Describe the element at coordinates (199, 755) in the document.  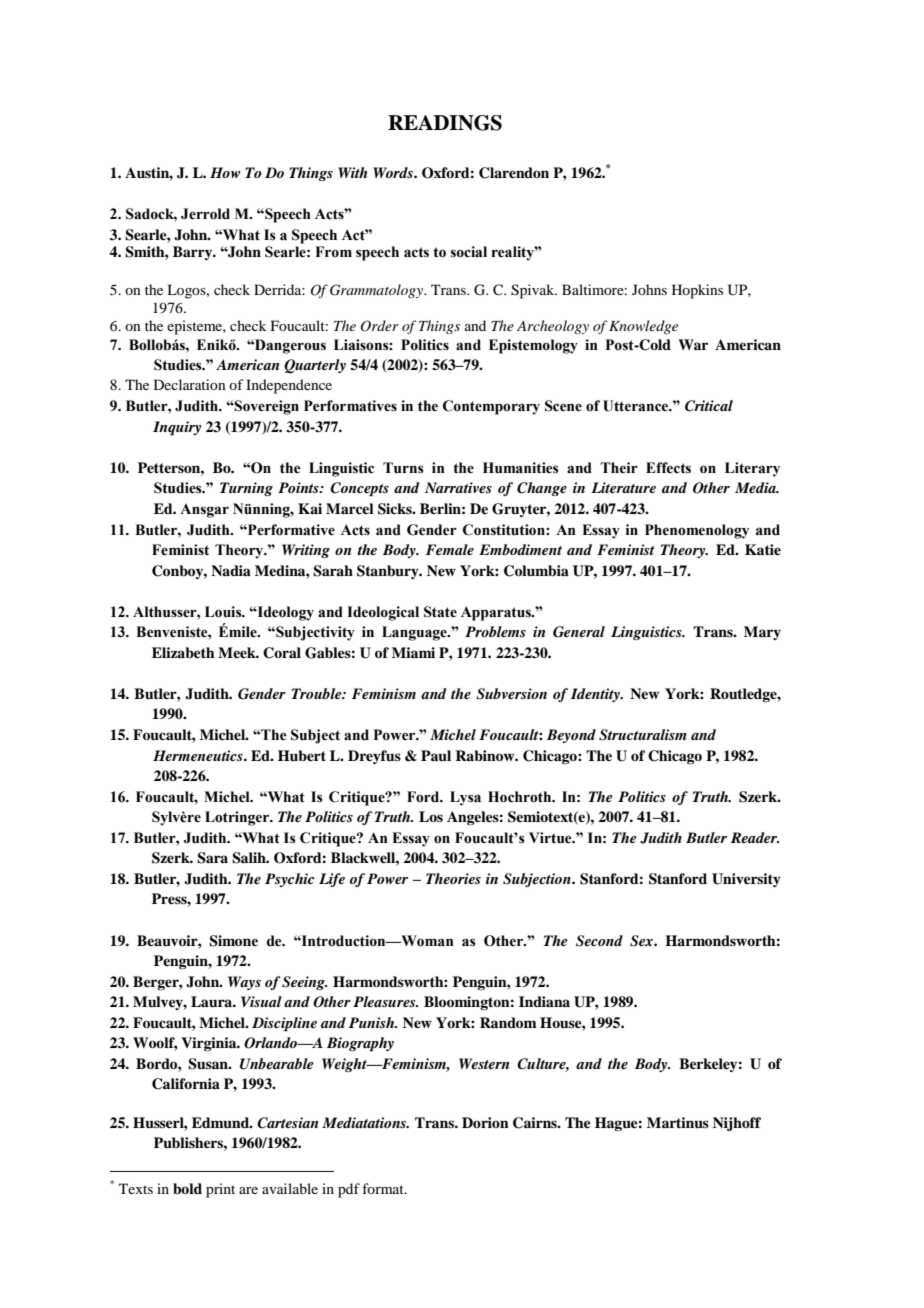
I see `Hermeneutics` at that location.
